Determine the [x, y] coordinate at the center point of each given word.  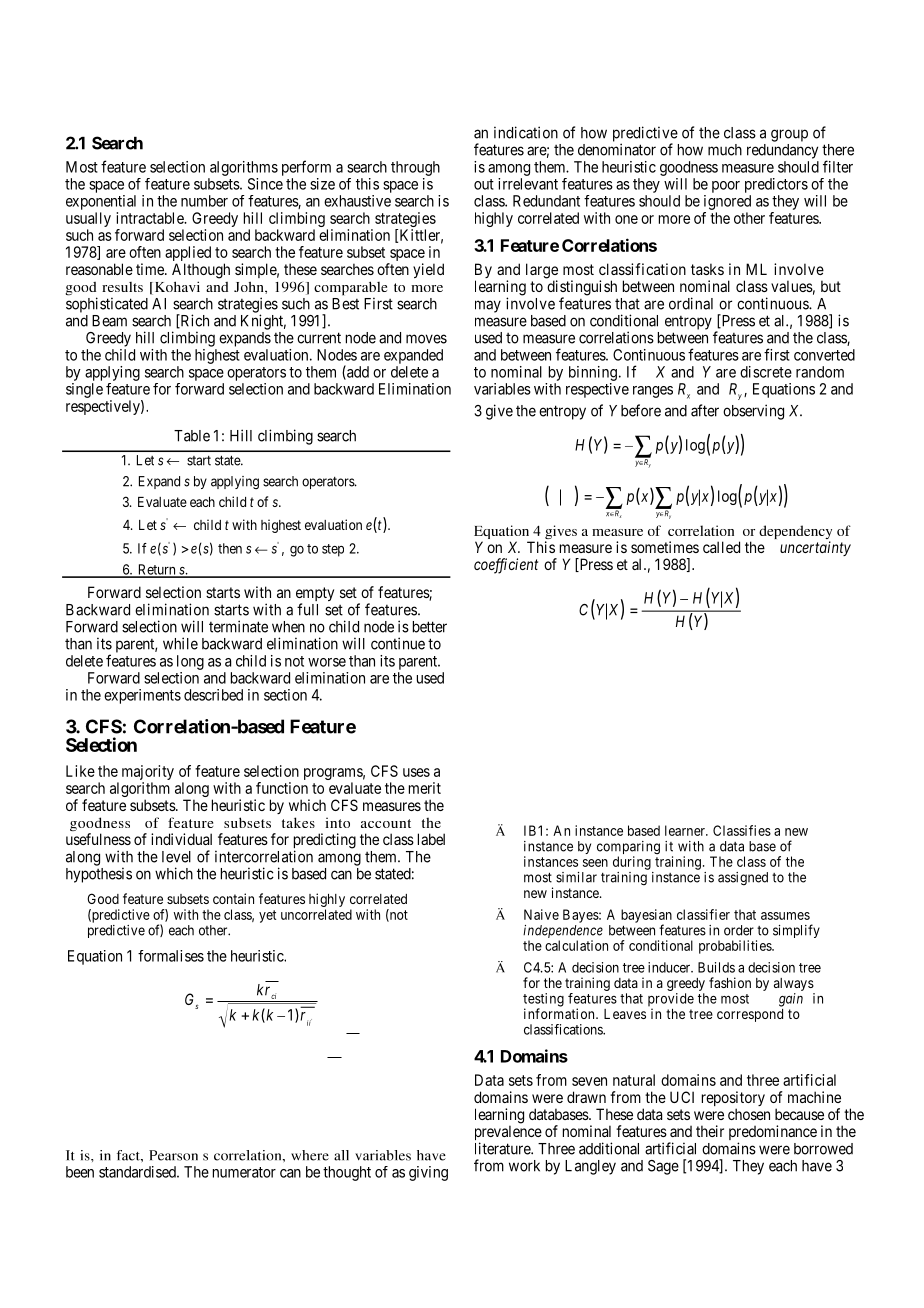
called [721, 547]
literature [503, 1148]
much [725, 150]
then [230, 548]
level [176, 857]
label [431, 839]
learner [686, 830]
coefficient [506, 566]
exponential [101, 202]
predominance [773, 1134]
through [415, 168]
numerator [244, 1172]
